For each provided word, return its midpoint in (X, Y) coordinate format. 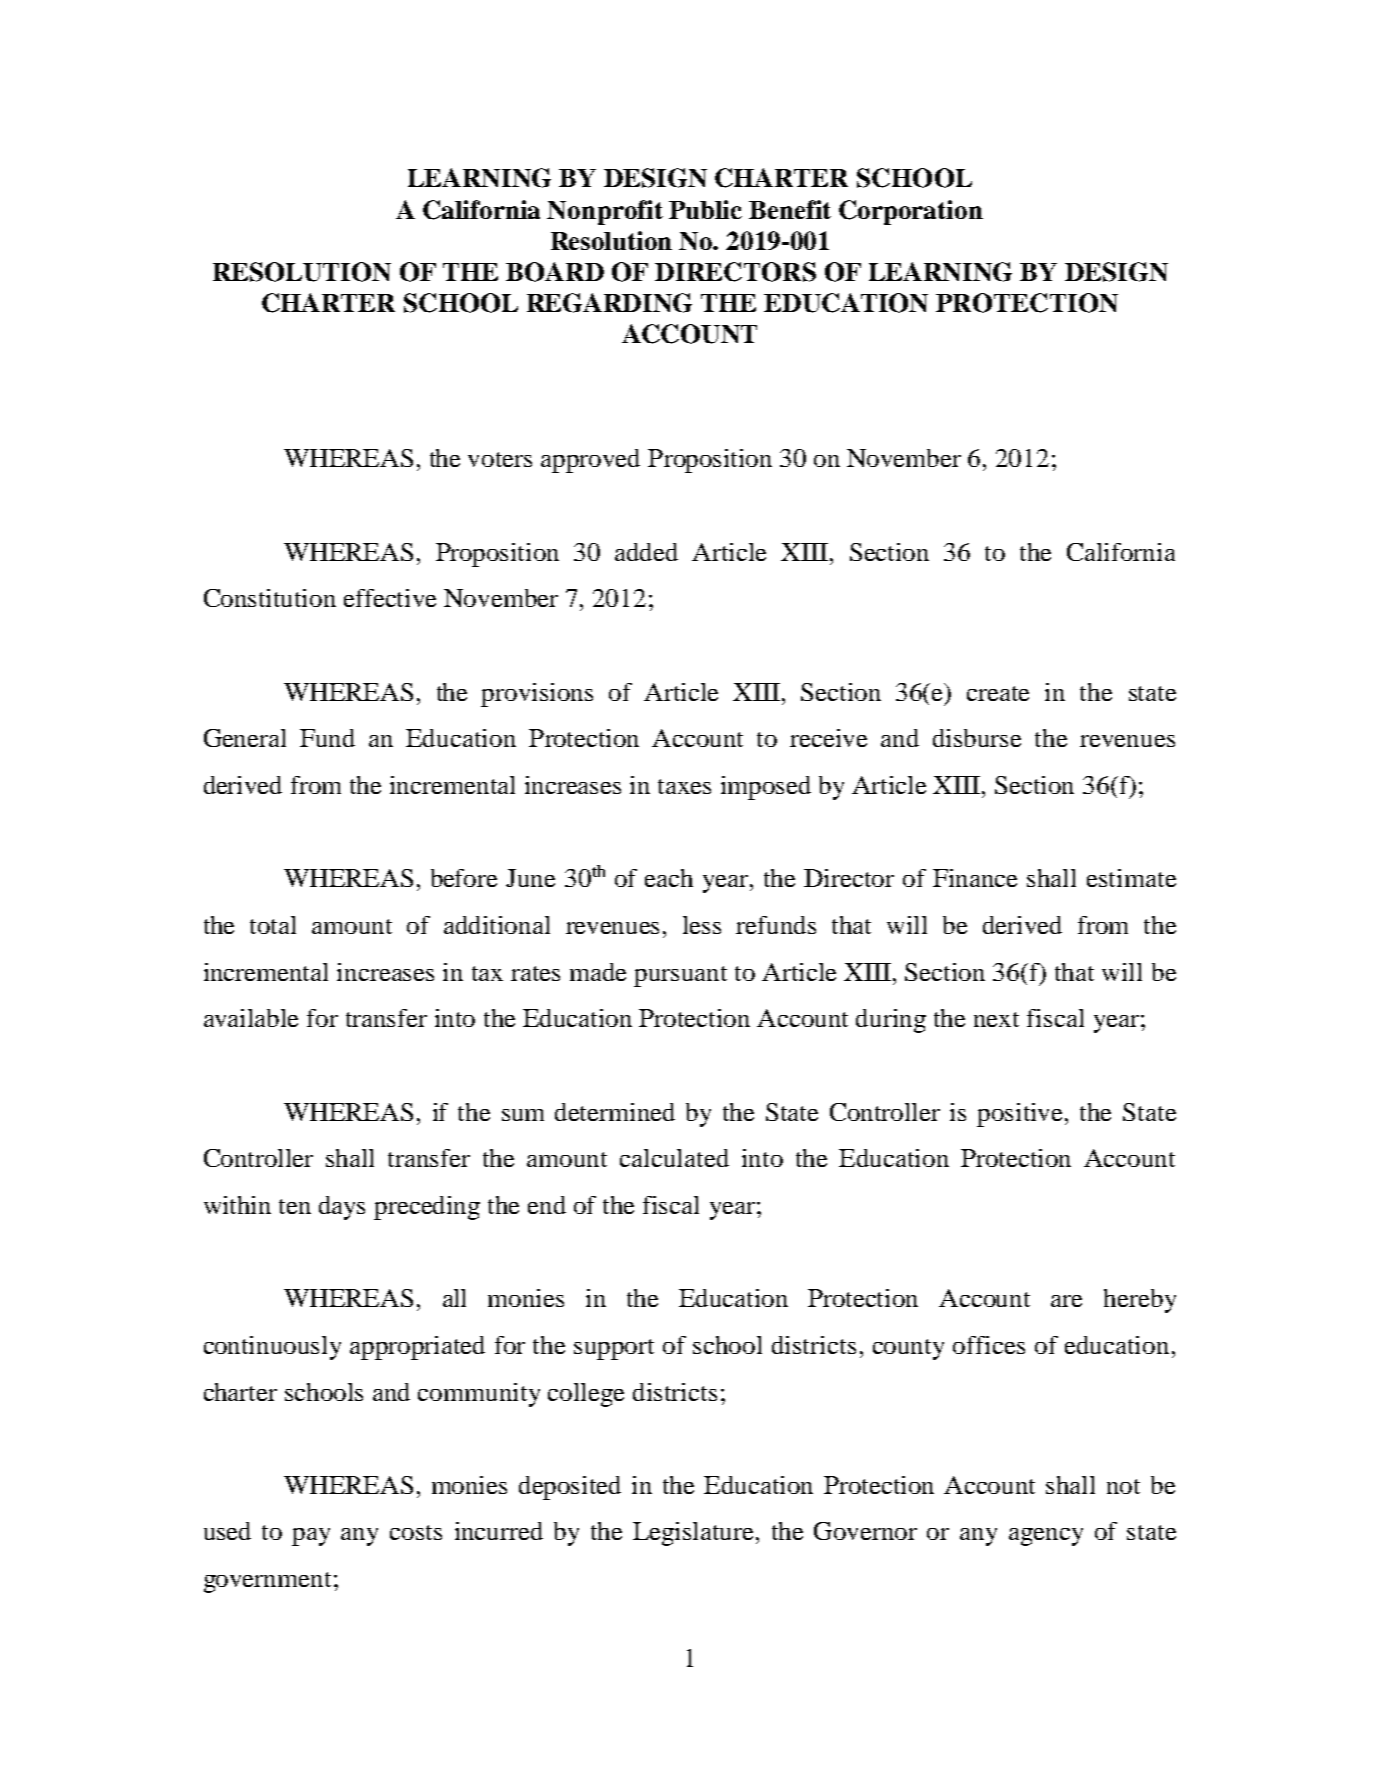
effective (390, 598)
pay (311, 1537)
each (669, 878)
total (273, 925)
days (342, 1208)
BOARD (555, 272)
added (646, 552)
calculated (674, 1158)
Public (705, 209)
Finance (975, 878)
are (1066, 1301)
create (998, 693)
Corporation (911, 212)
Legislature (695, 1534)
